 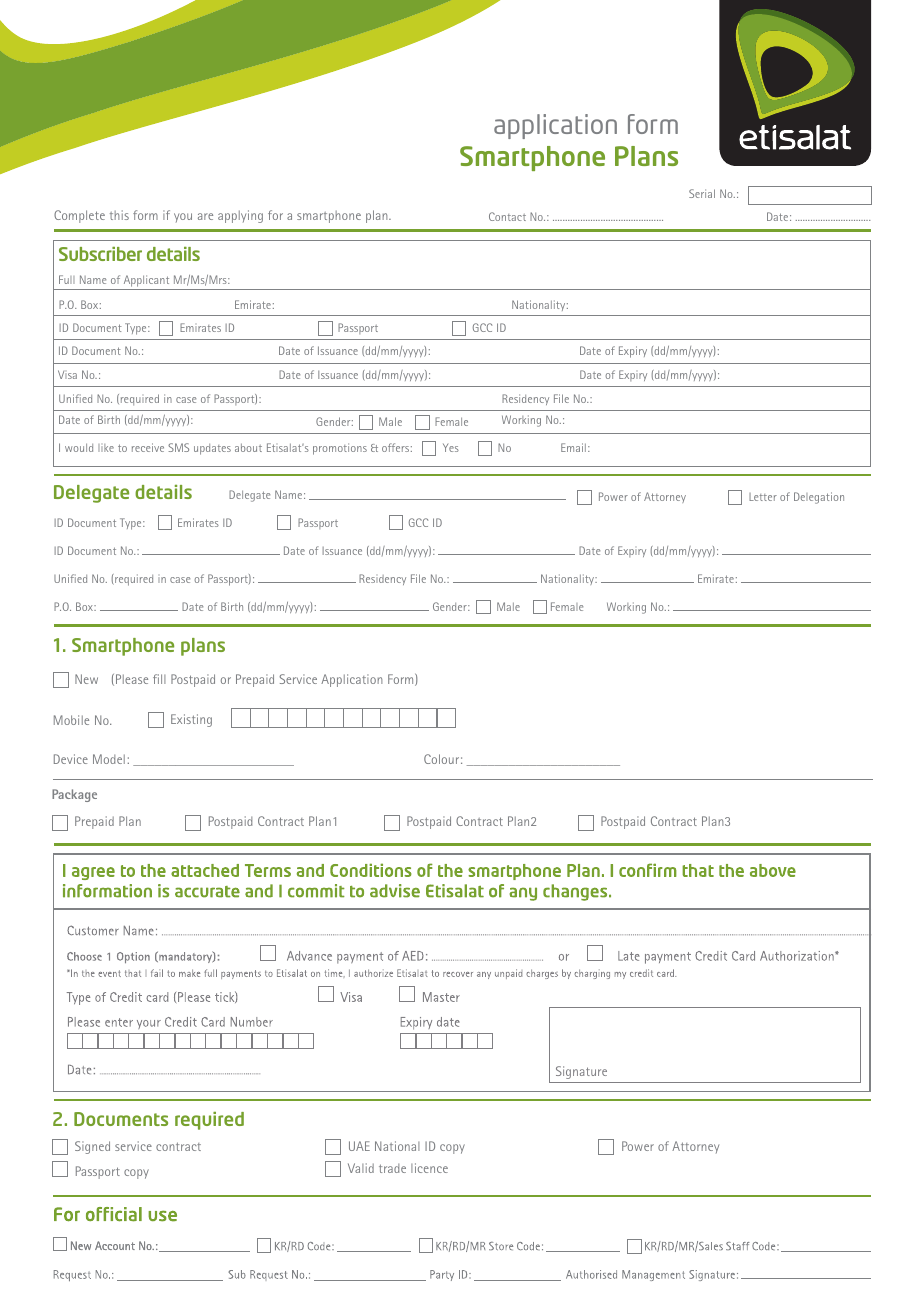 I want to click on Existing, so click(x=191, y=720).
